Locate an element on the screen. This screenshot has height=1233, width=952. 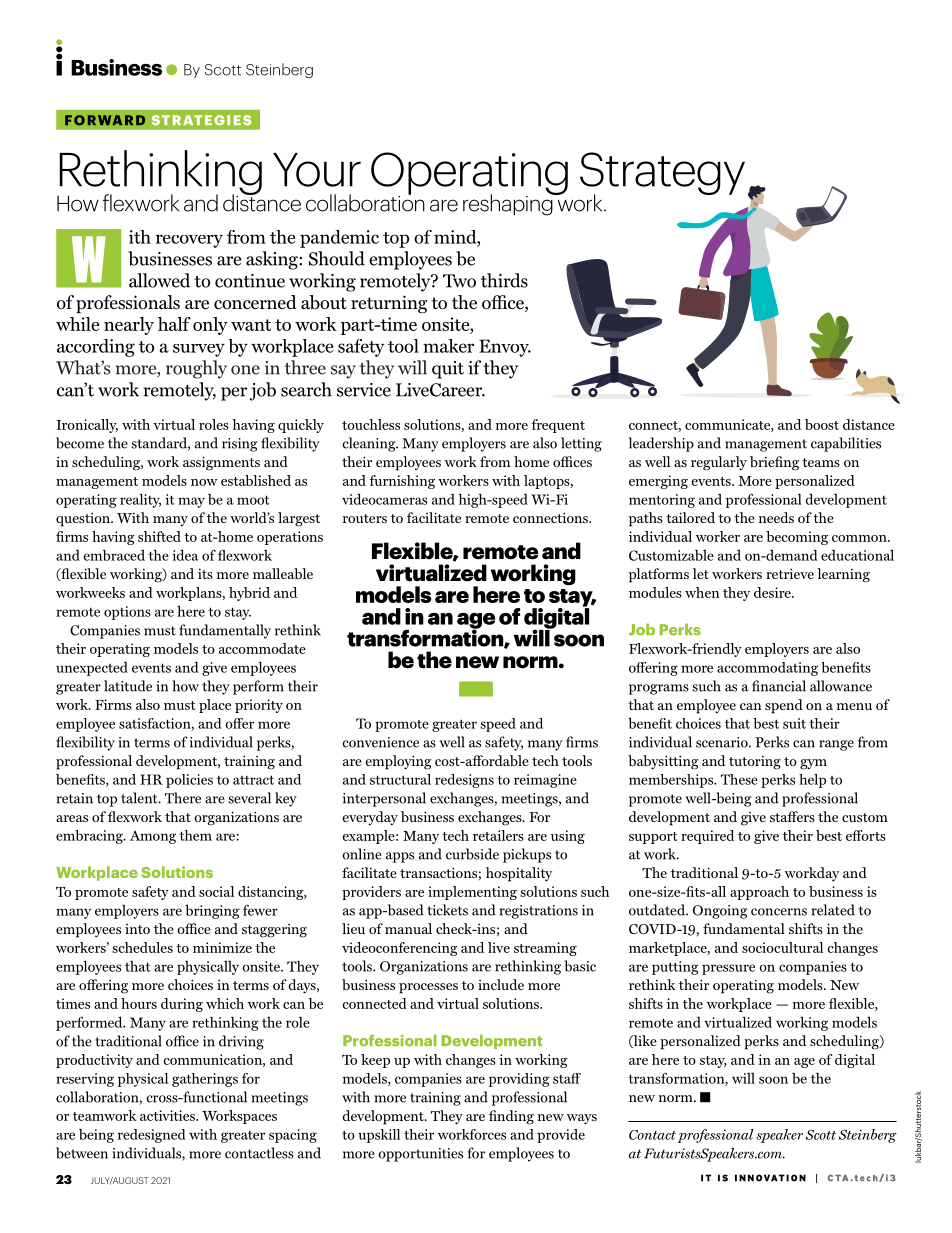
Strategy is located at coordinates (662, 175).
